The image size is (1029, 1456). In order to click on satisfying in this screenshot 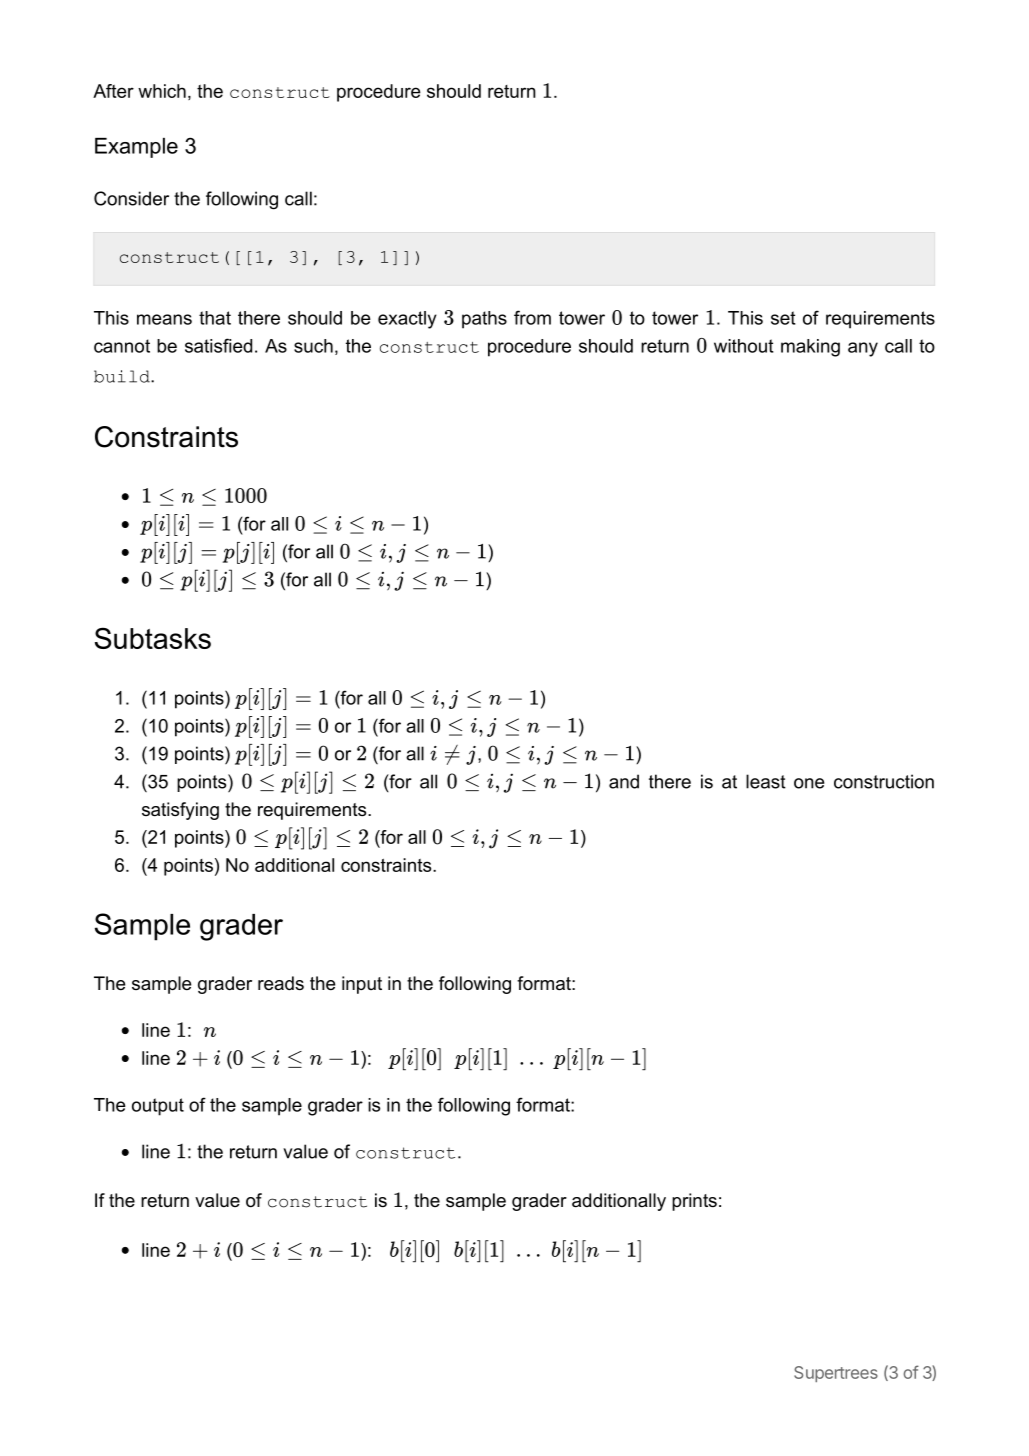, I will do `click(180, 811)`.
